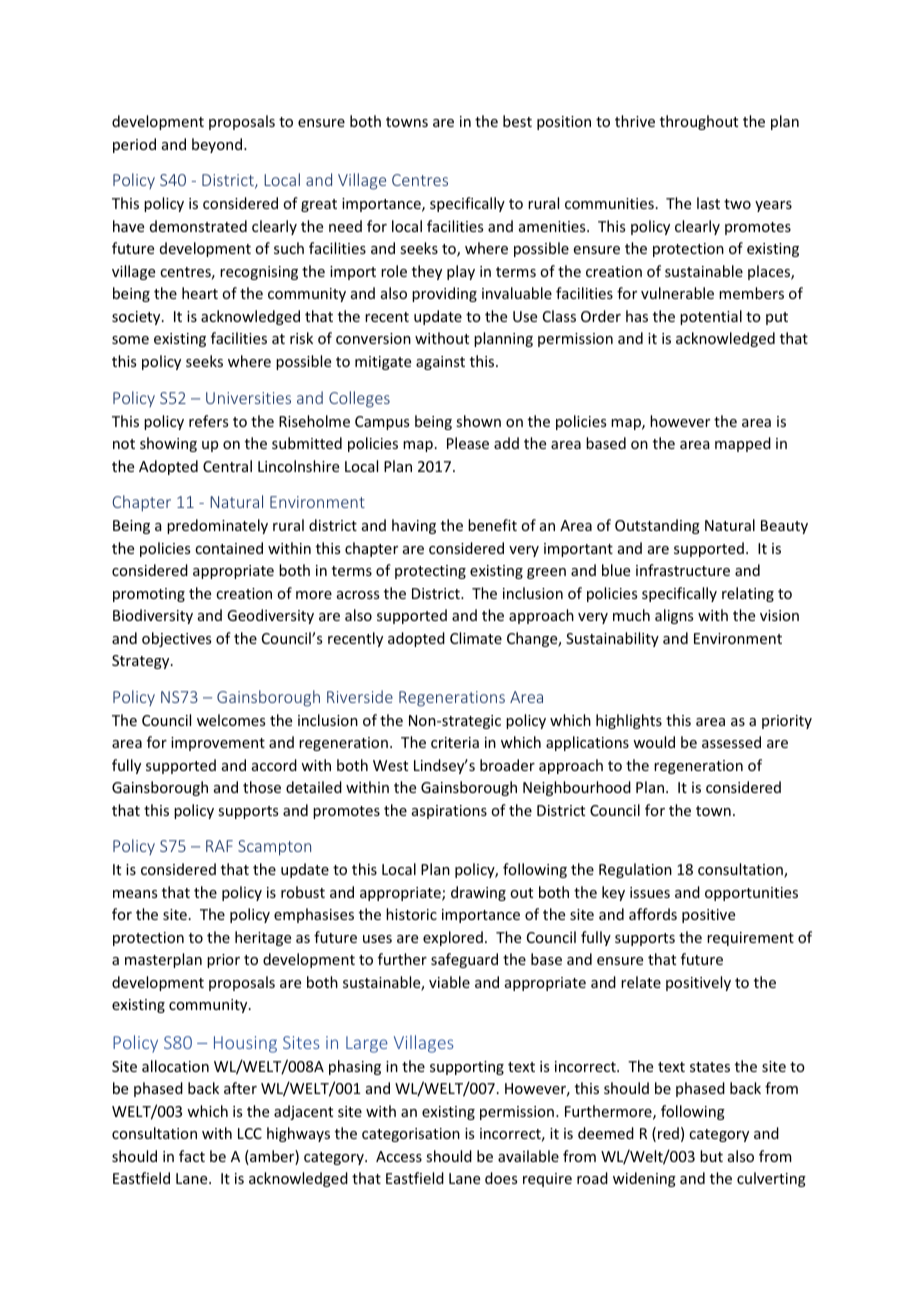 This document has height=1308, width=924. Describe the element at coordinates (449, 812) in the document. I see `aspirations` at that location.
